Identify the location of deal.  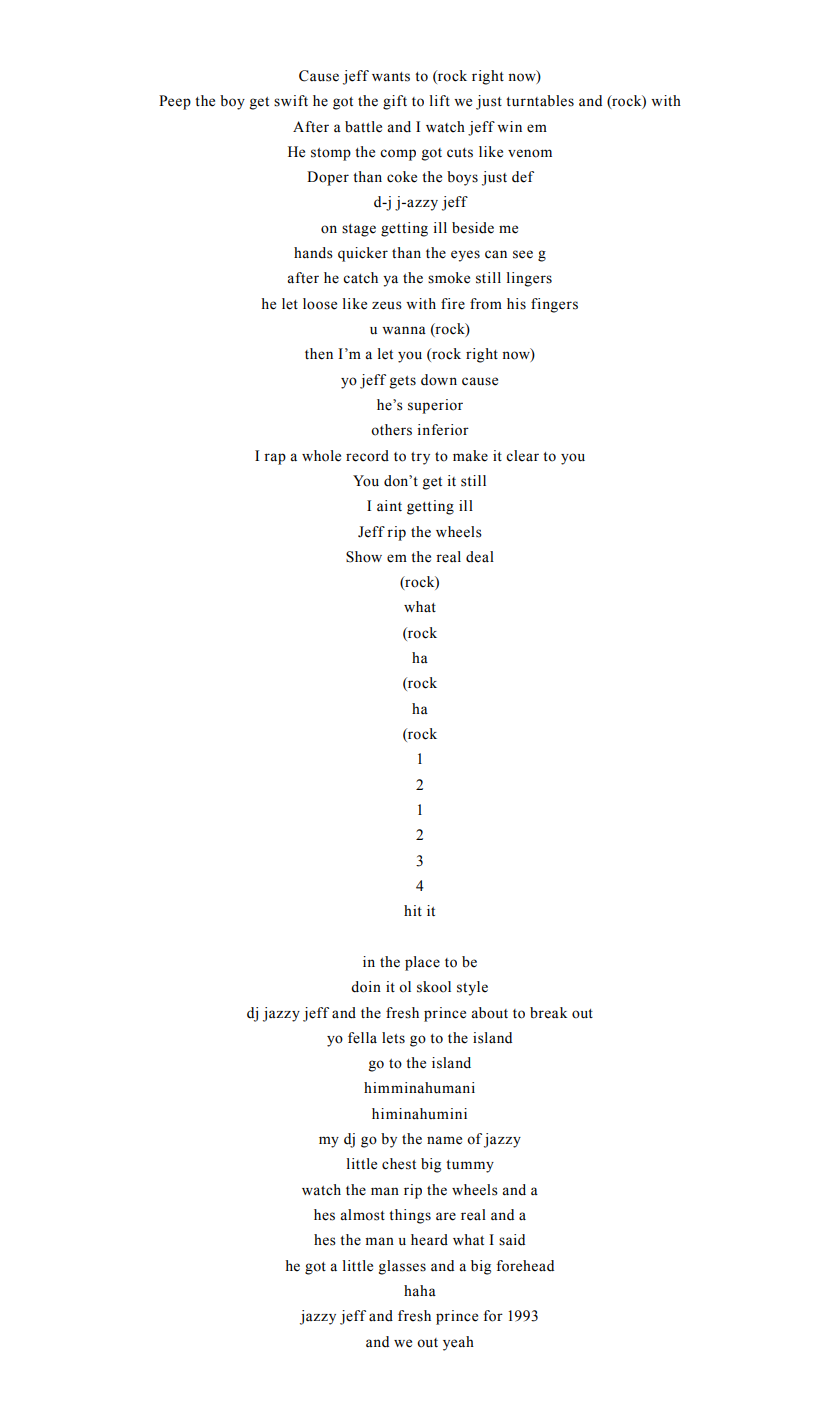
(480, 557).
